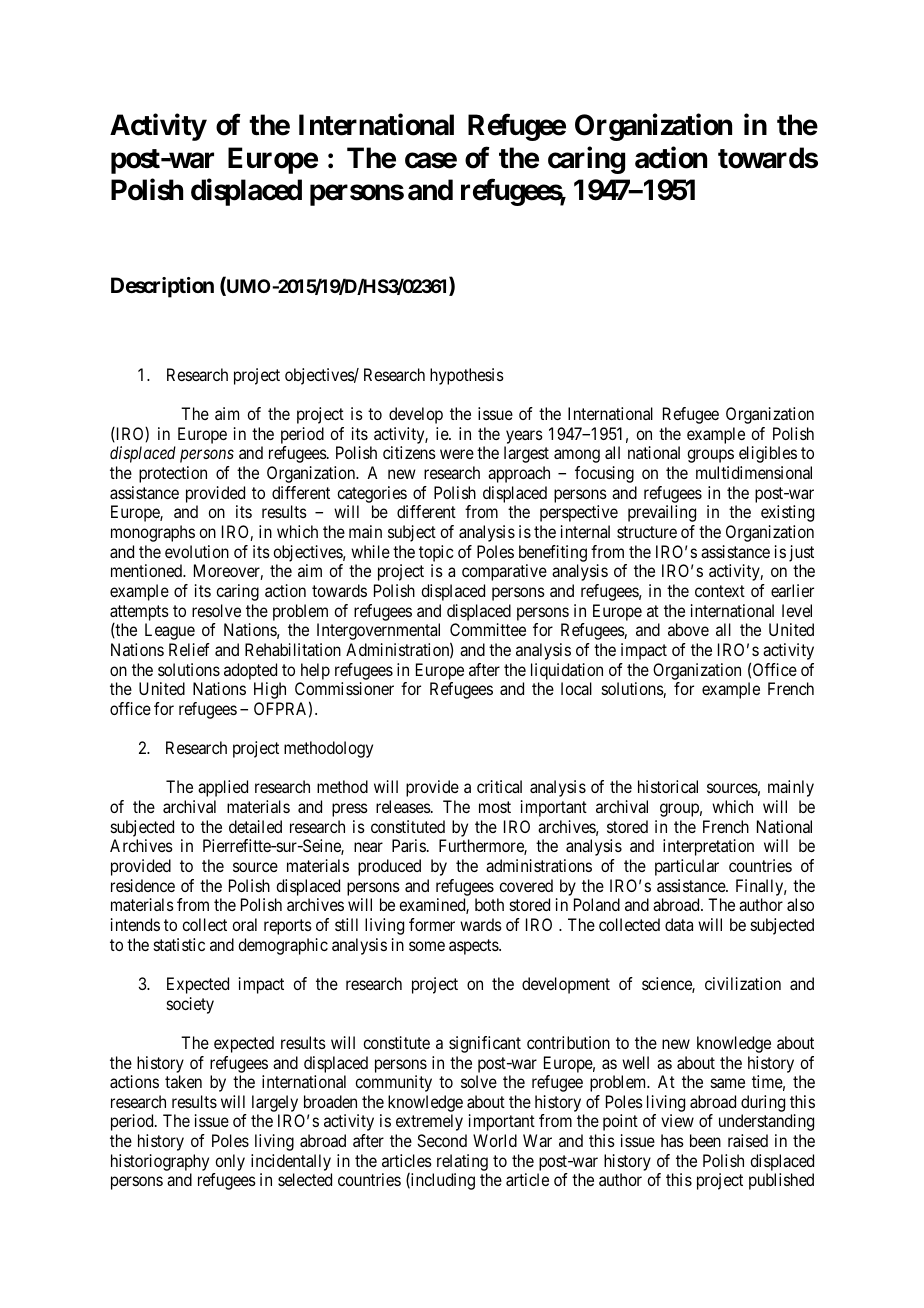  I want to click on only, so click(229, 1164).
